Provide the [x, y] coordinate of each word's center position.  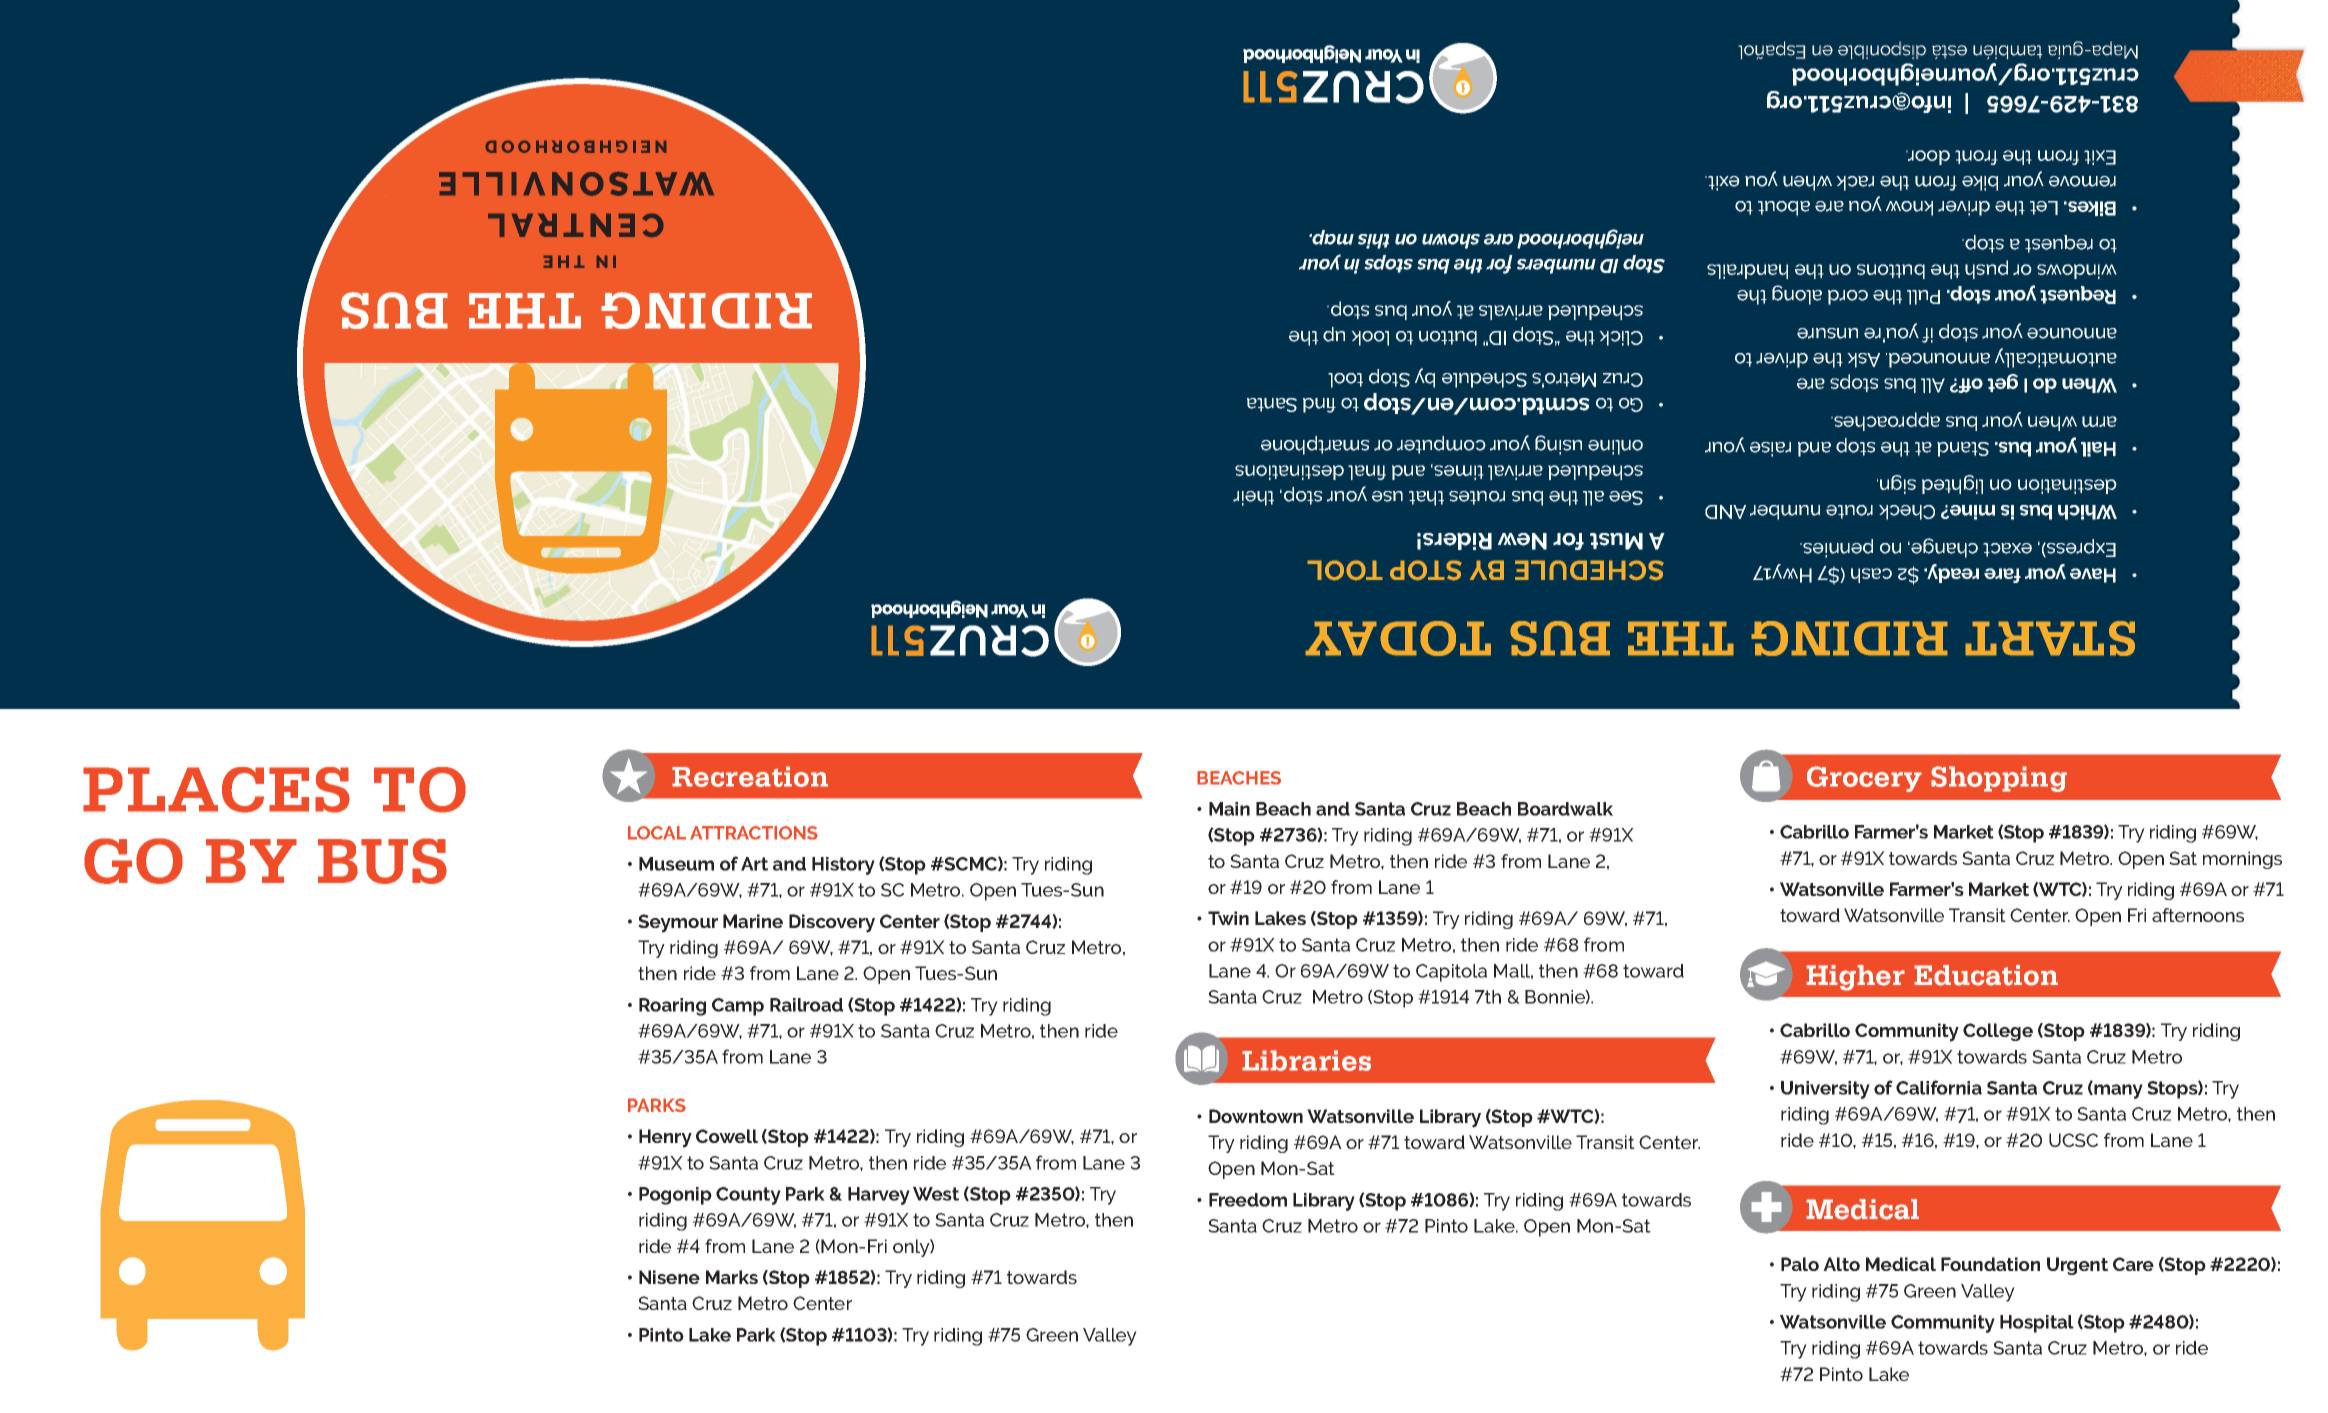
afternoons [2198, 915]
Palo [1800, 1264]
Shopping [1999, 779]
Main [1229, 809]
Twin [1228, 918]
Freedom [1248, 1200]
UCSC [2073, 1140]
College [1998, 1032]
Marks [732, 1277]
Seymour [678, 923]
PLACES [216, 790]
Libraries [1306, 1060]
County [748, 1196]
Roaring [672, 1007]
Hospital [2037, 1324]
